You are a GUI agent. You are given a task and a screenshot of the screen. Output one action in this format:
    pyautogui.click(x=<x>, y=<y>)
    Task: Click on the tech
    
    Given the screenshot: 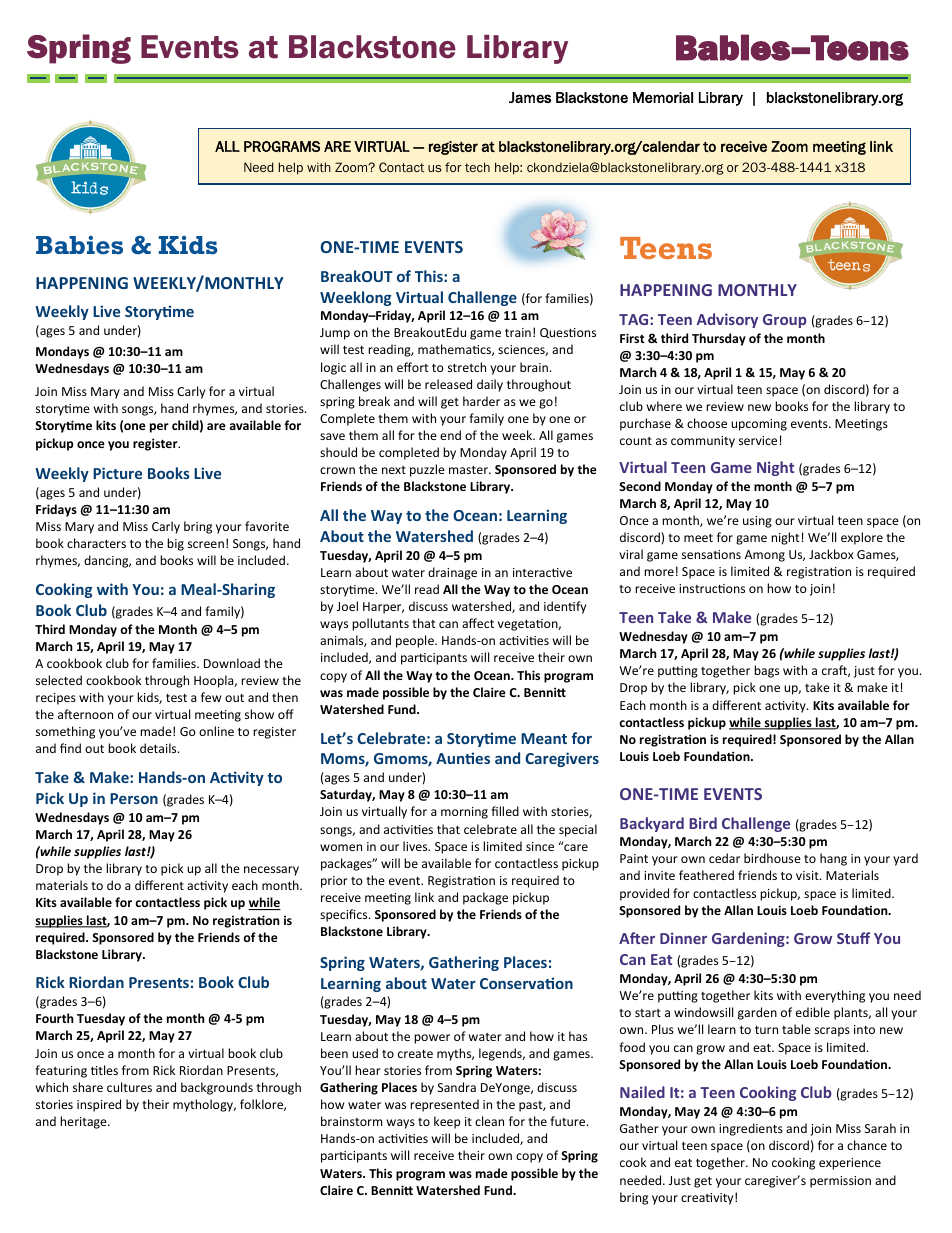 What is the action you would take?
    pyautogui.click(x=477, y=167)
